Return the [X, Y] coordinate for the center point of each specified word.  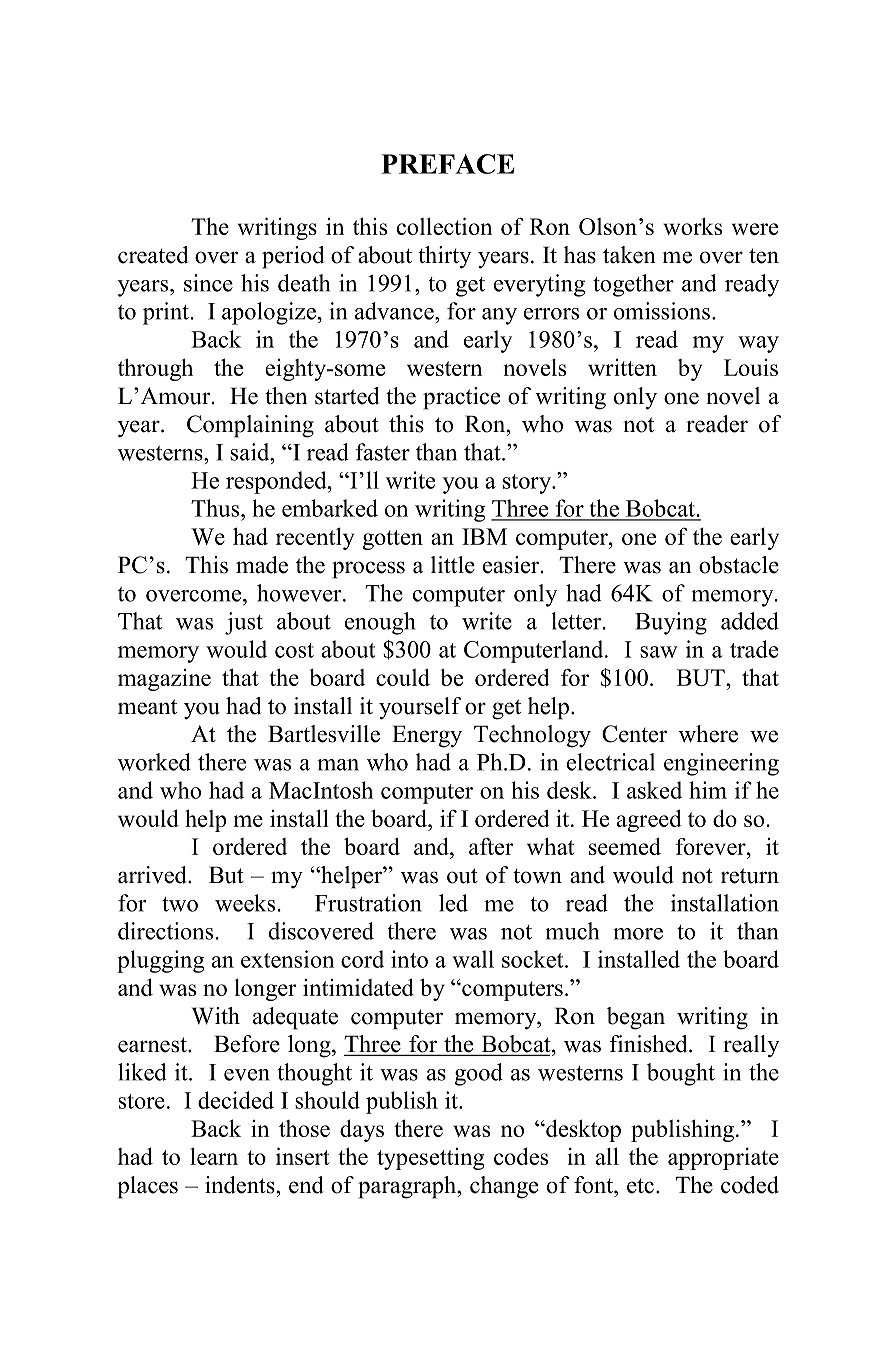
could [403, 677]
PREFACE [447, 164]
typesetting [430, 1159]
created [153, 255]
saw [659, 652]
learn [214, 1156]
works [692, 226]
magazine [164, 680]
